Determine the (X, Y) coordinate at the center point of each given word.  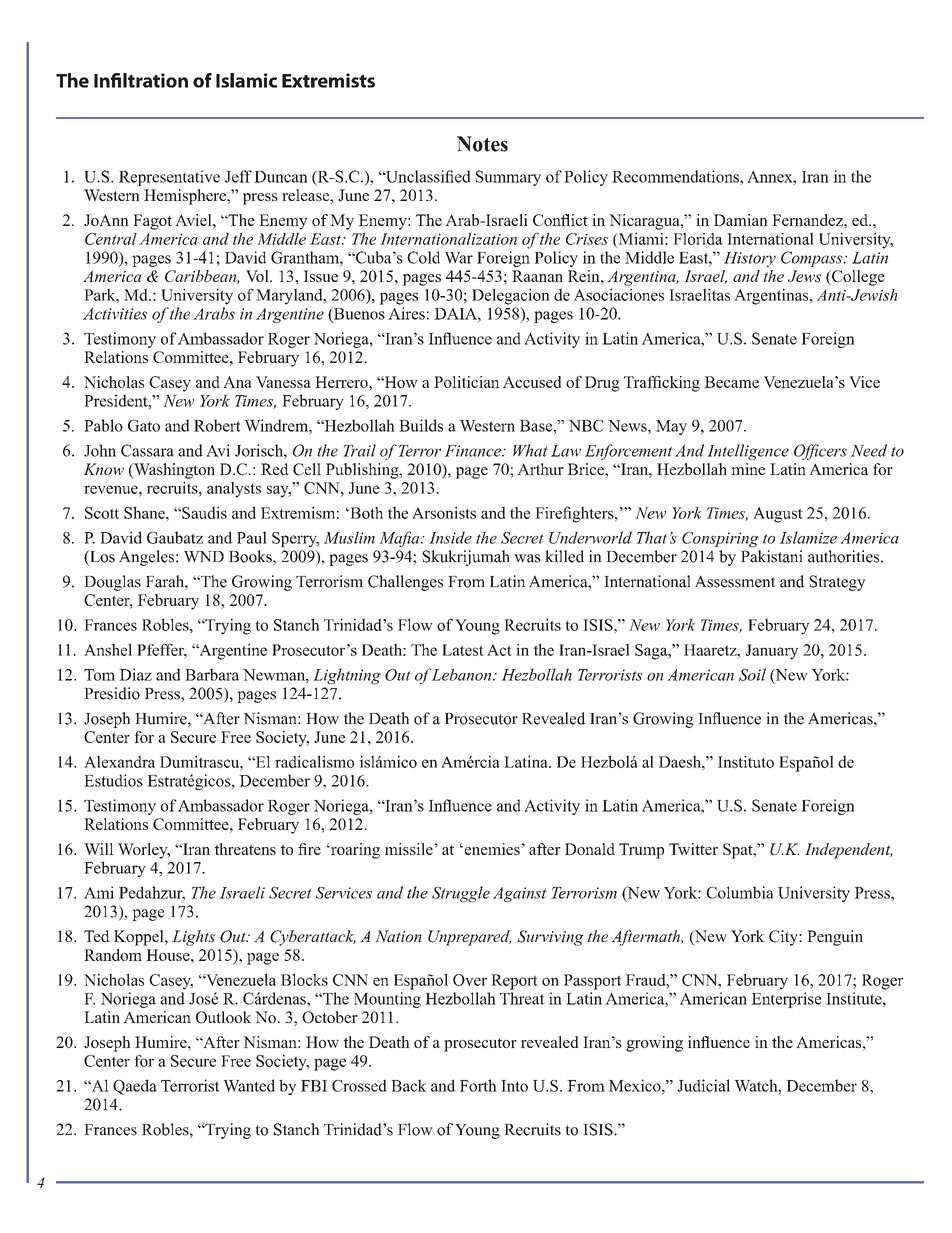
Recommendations (676, 176)
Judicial (703, 1085)
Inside (450, 538)
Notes (482, 144)
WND (204, 557)
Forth (478, 1085)
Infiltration (141, 80)
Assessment (735, 581)
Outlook (224, 1017)
